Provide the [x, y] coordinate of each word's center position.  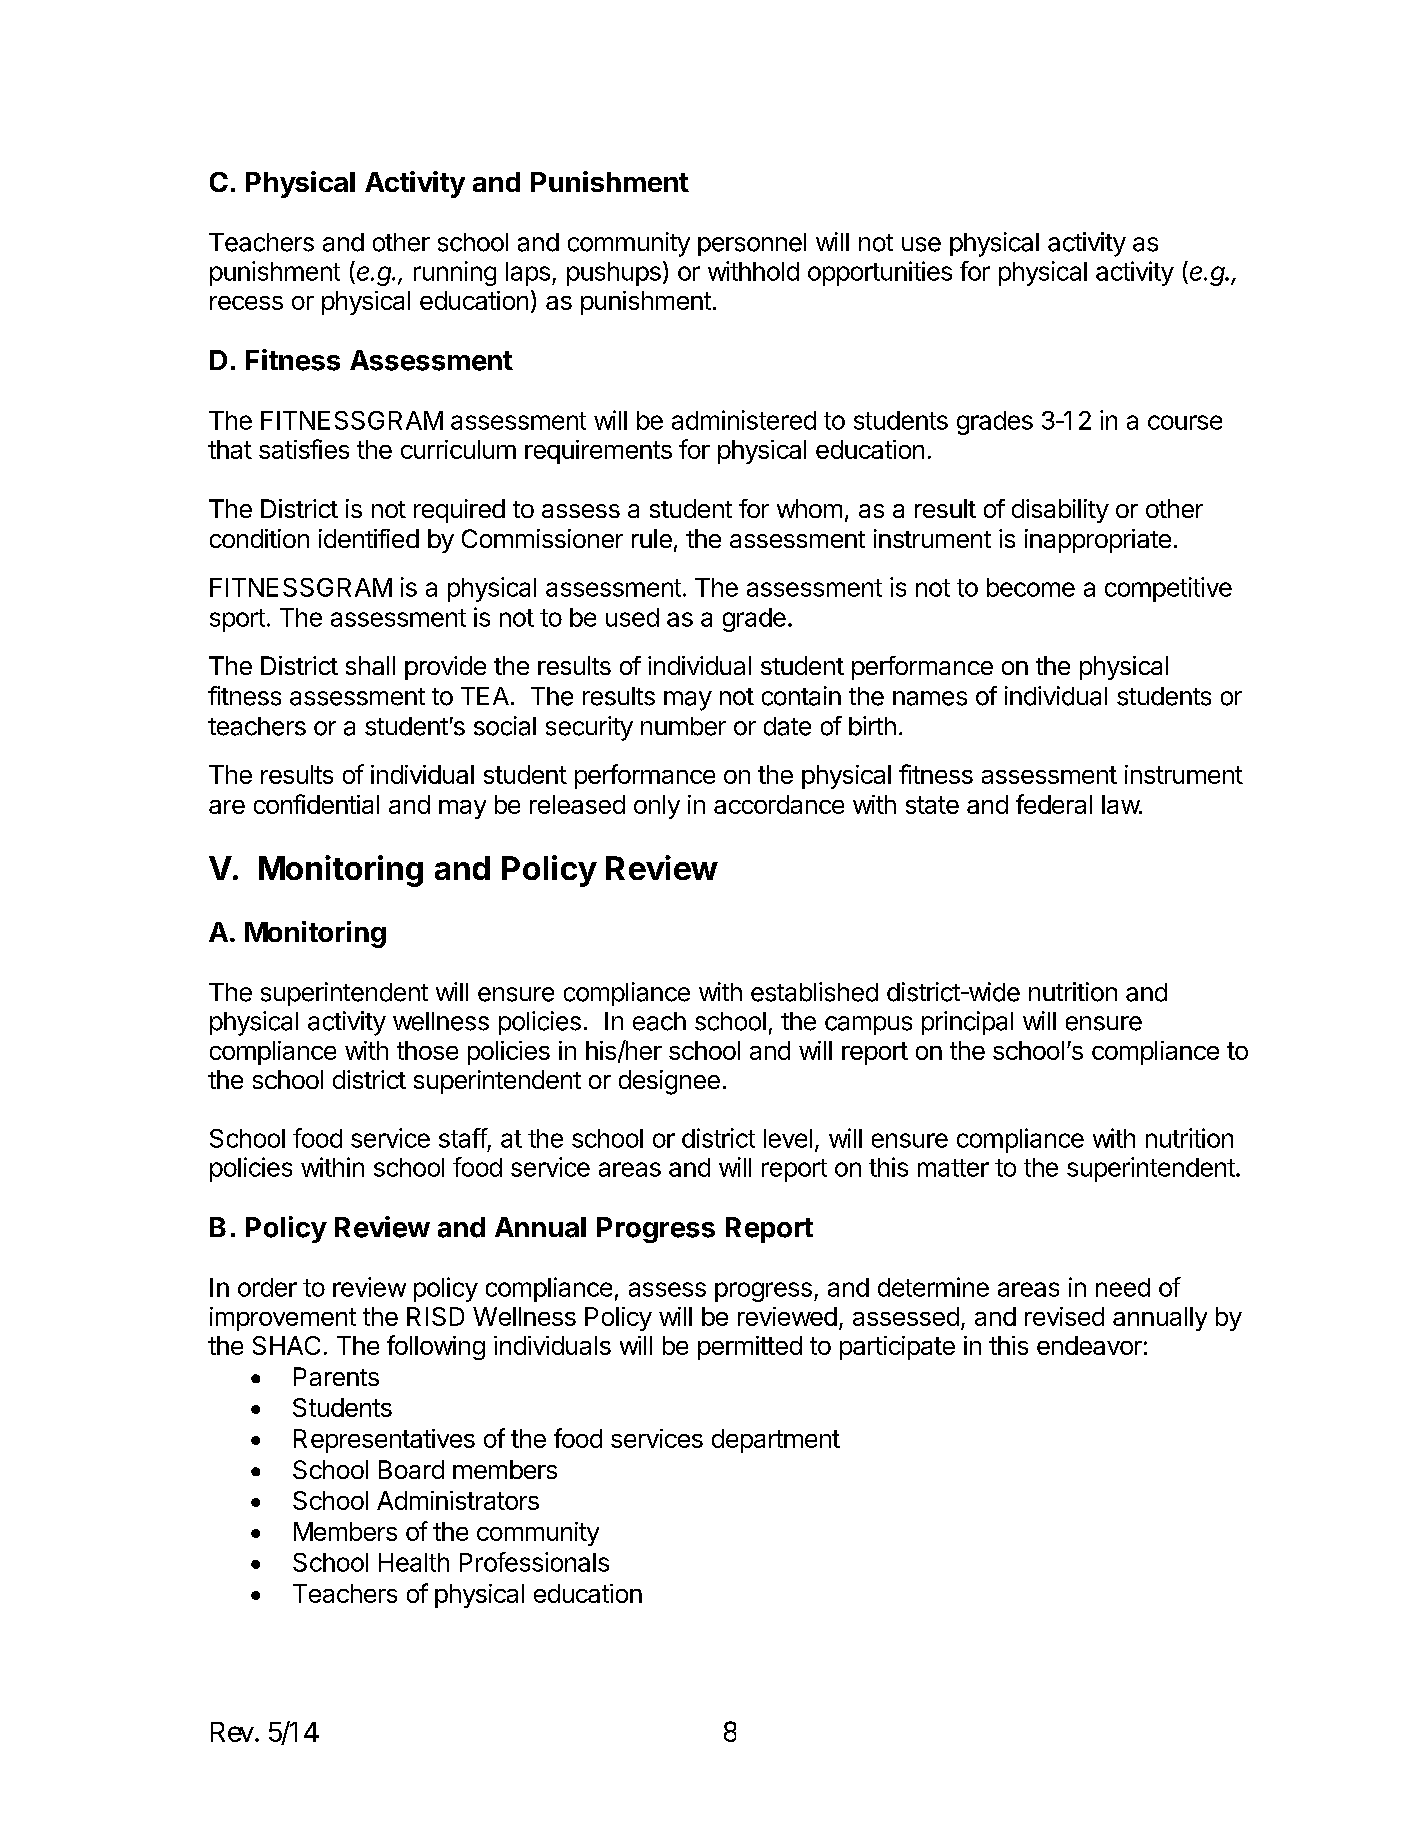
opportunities [880, 273]
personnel [752, 244]
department [776, 1441]
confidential [316, 804]
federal [1054, 804]
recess [246, 303]
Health [414, 1562]
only [657, 807]
